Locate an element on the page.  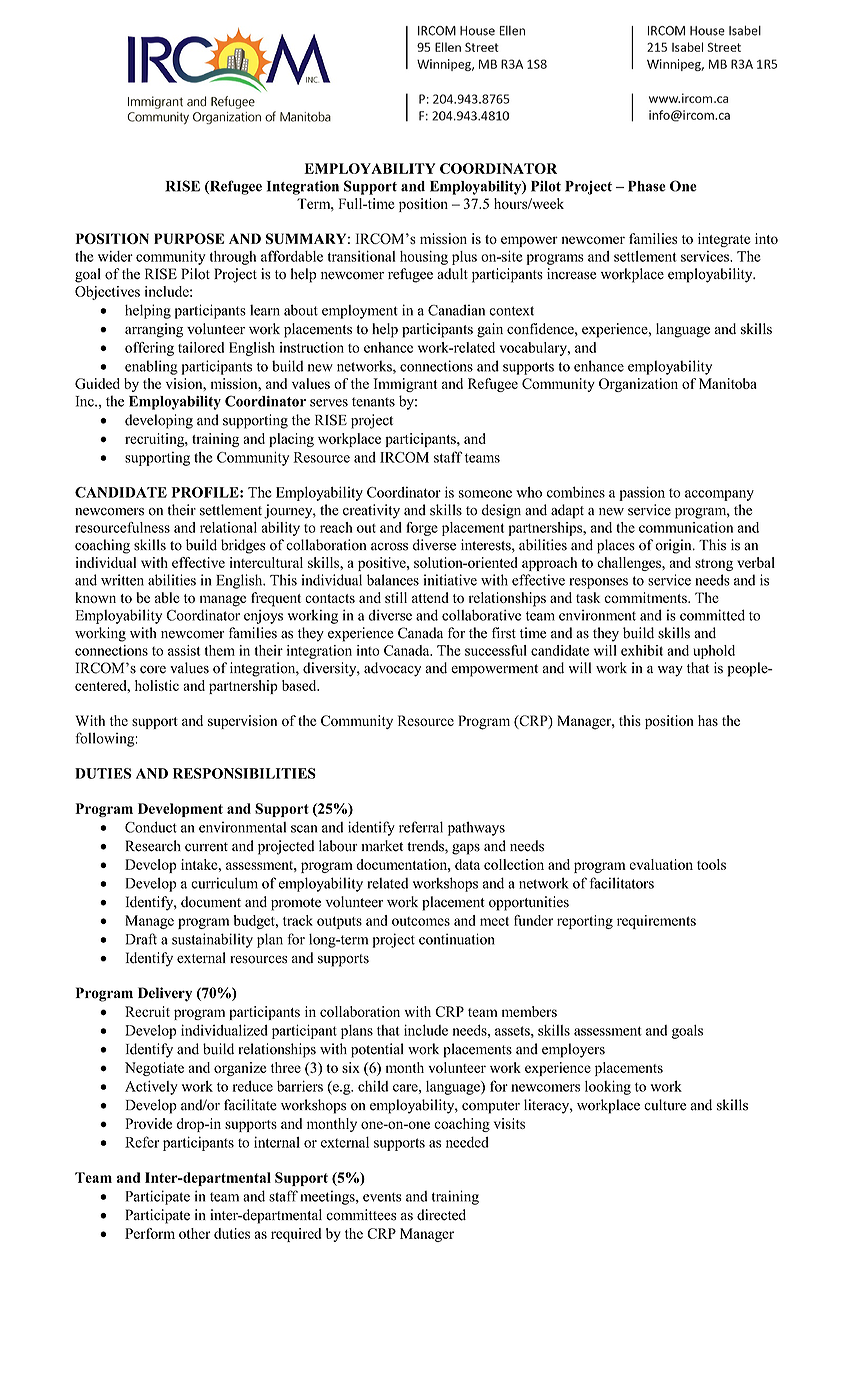
advocacy is located at coordinates (392, 669).
